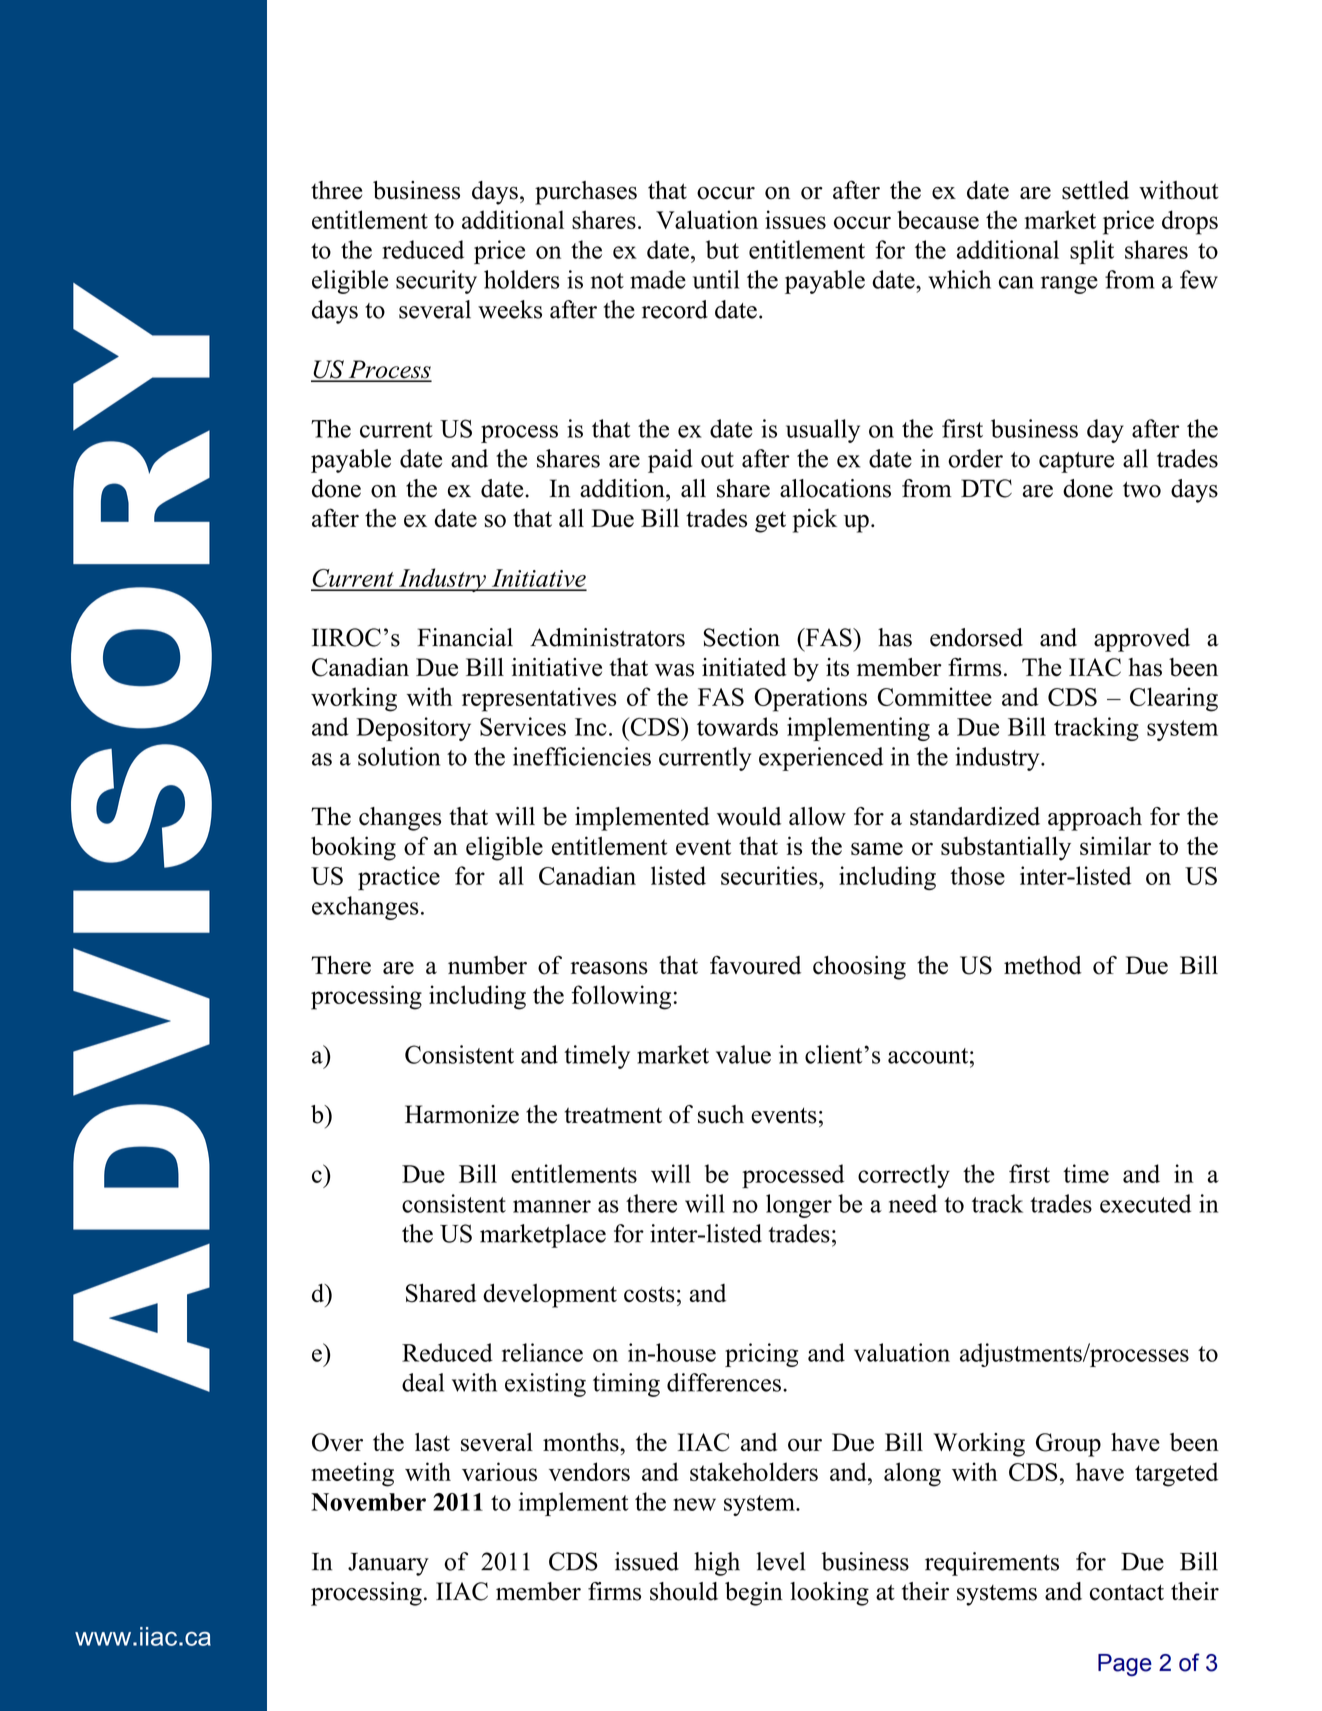 The height and width of the image is (1711, 1322). I want to click on January, so click(388, 1564).
